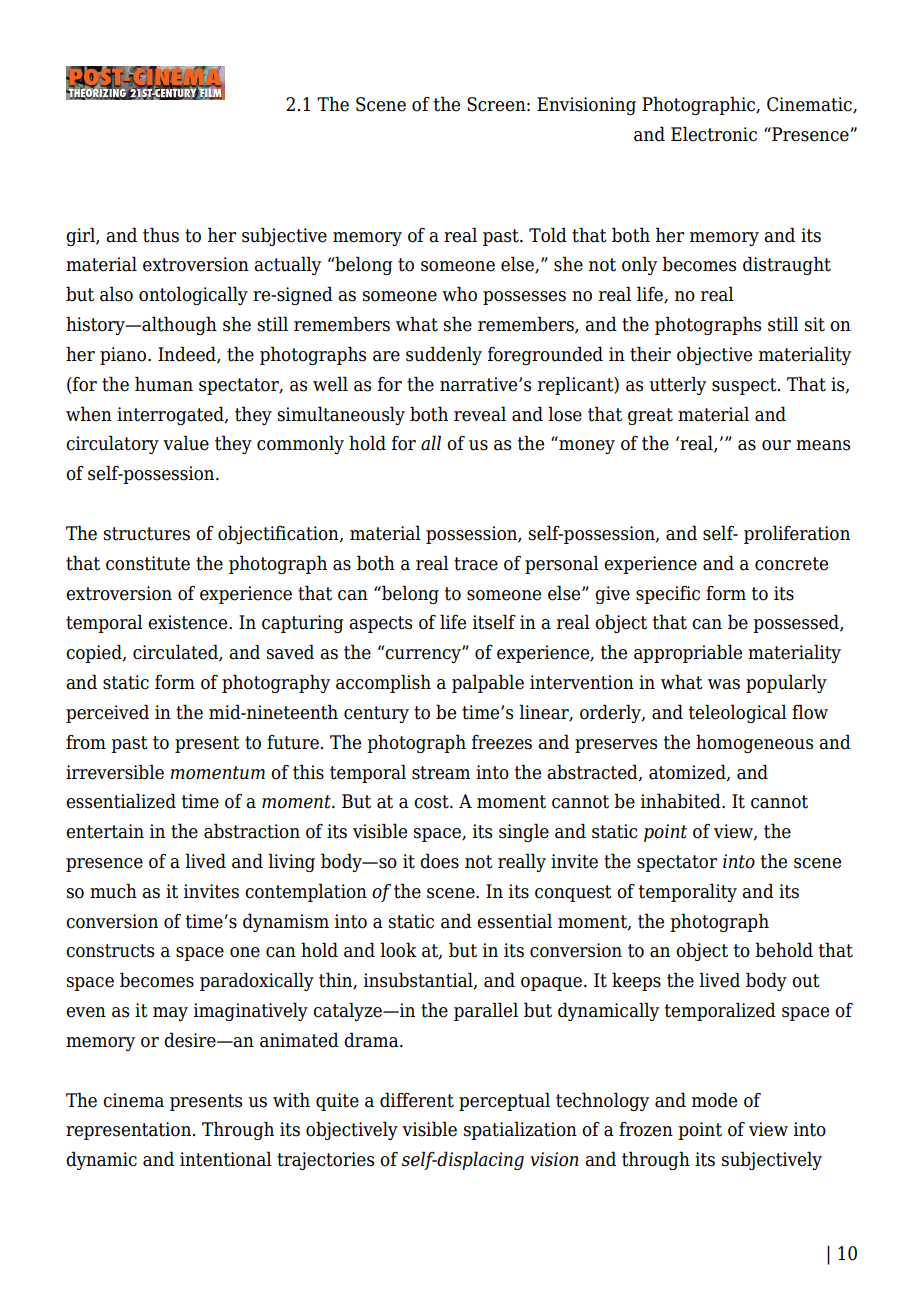  Describe the element at coordinates (714, 134) in the screenshot. I see `Electronic` at that location.
